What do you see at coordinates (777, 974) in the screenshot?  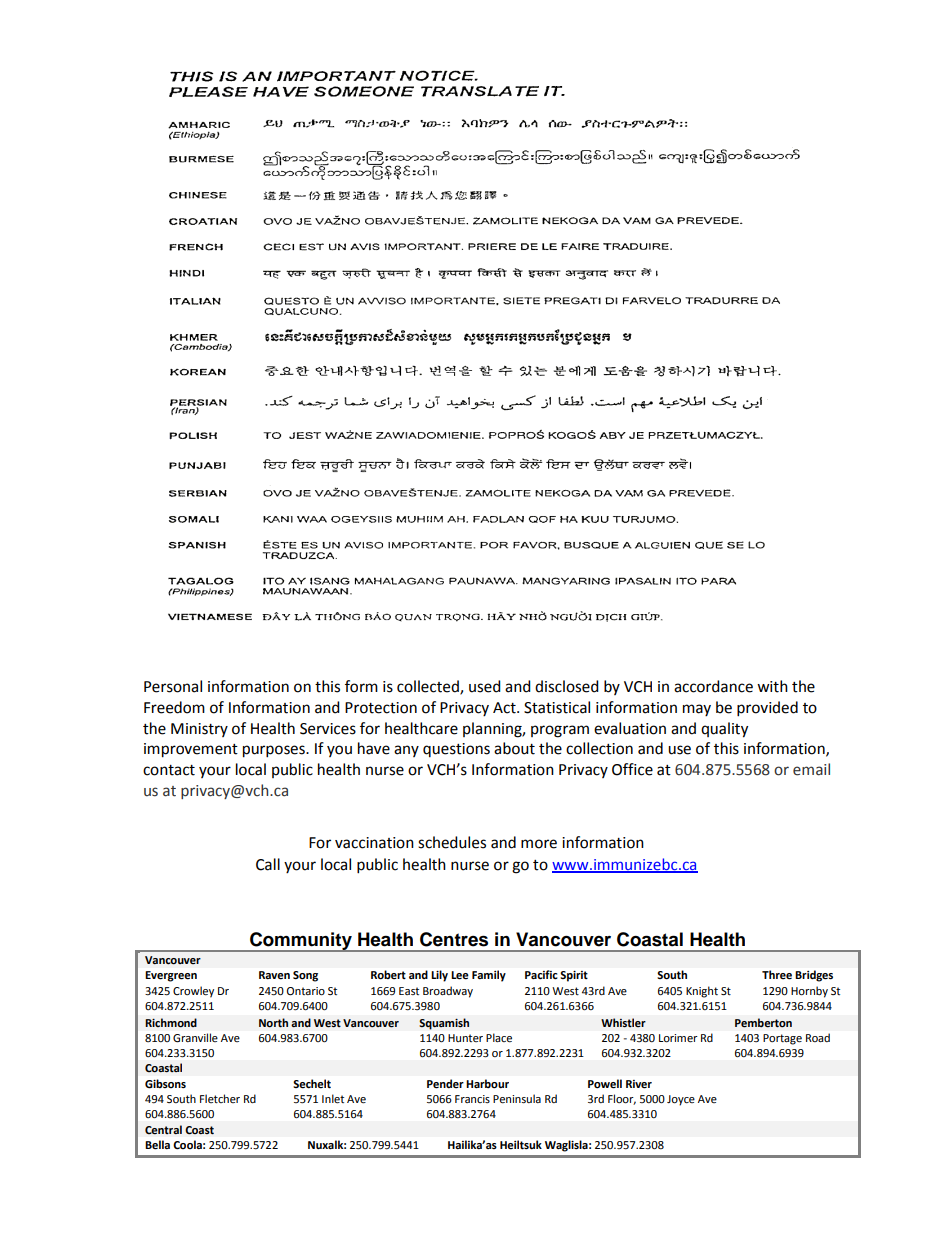 I see `Three` at bounding box center [777, 974].
